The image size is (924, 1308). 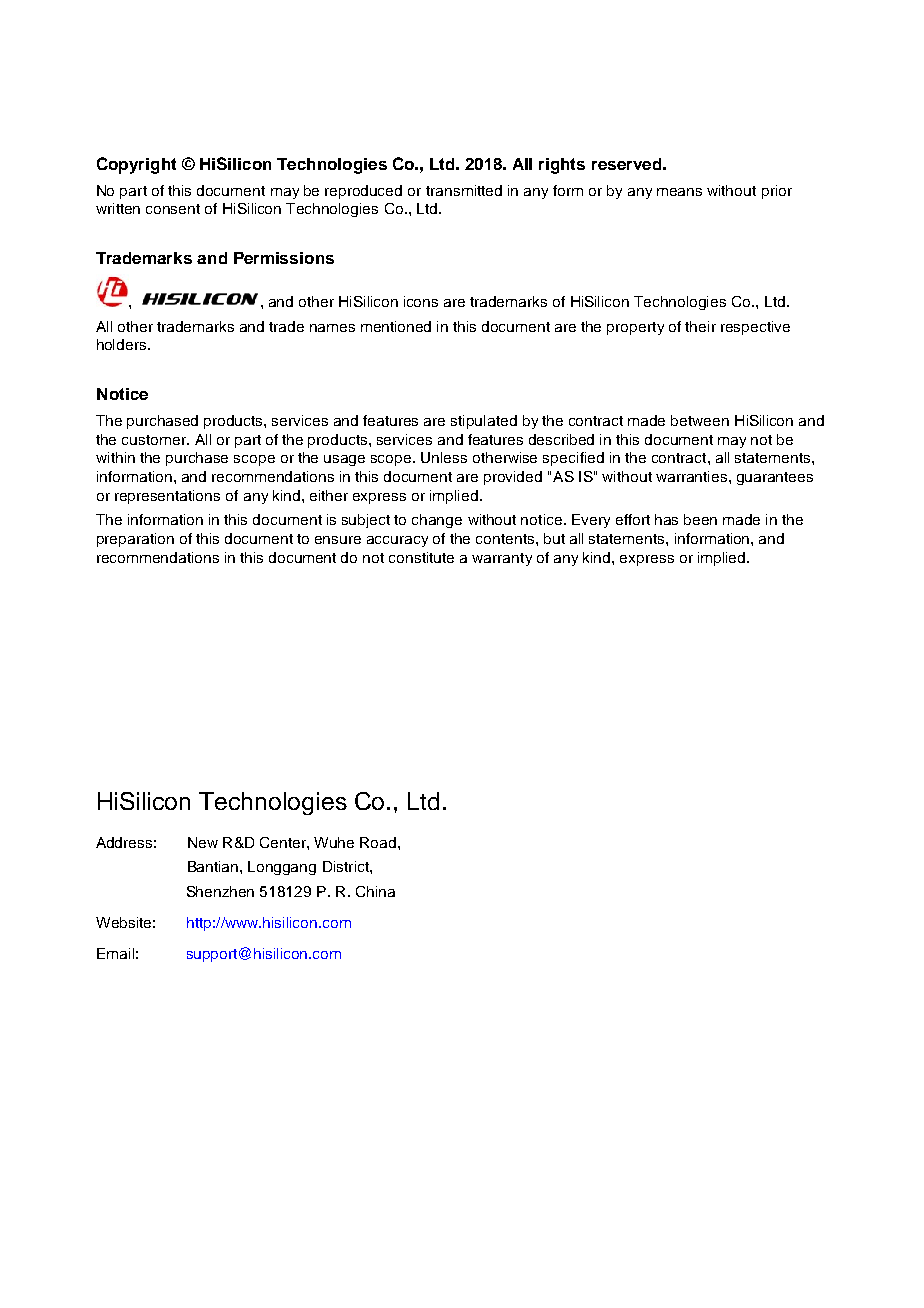 I want to click on transmitted, so click(x=464, y=190).
